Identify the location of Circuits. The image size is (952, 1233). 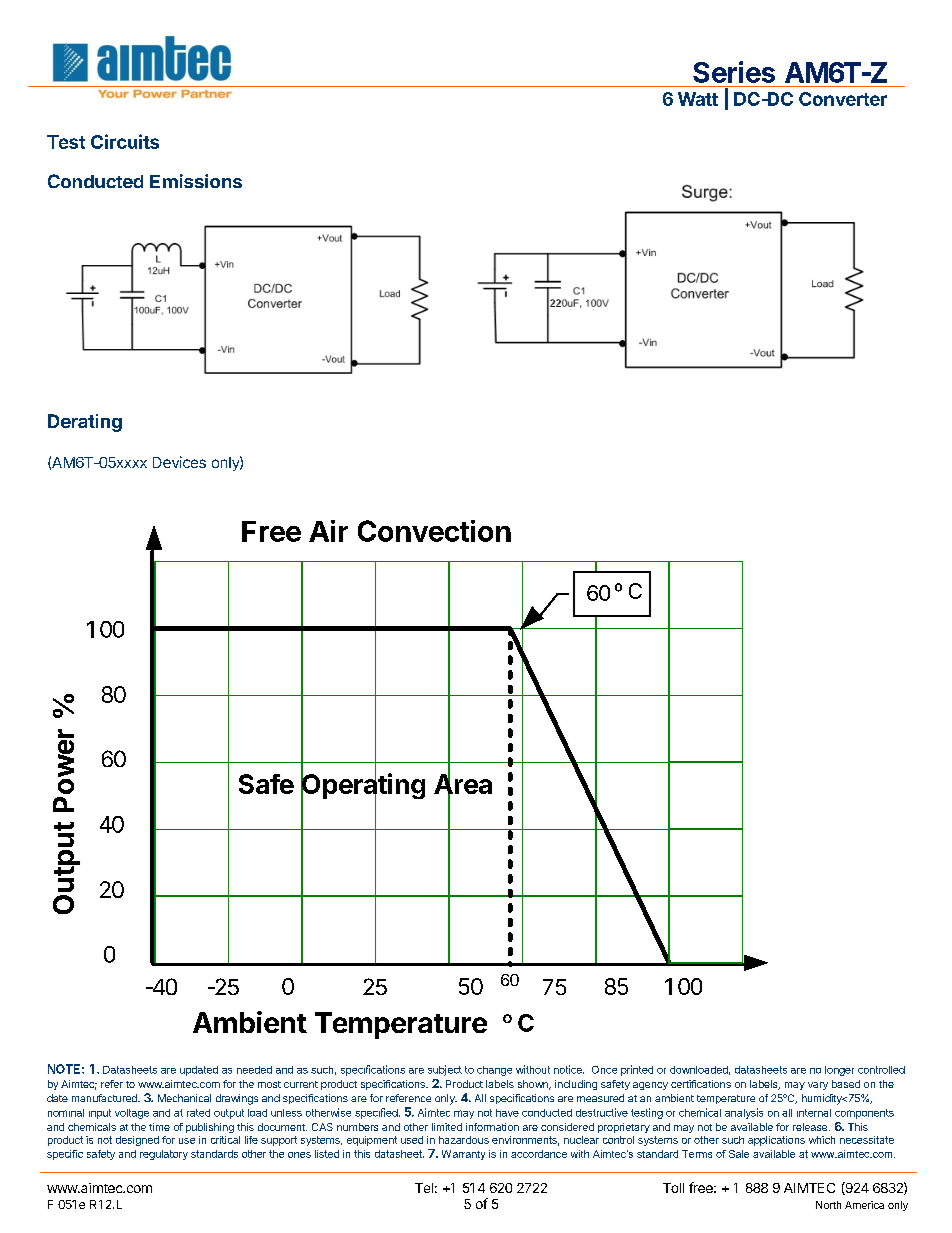
(125, 141).
